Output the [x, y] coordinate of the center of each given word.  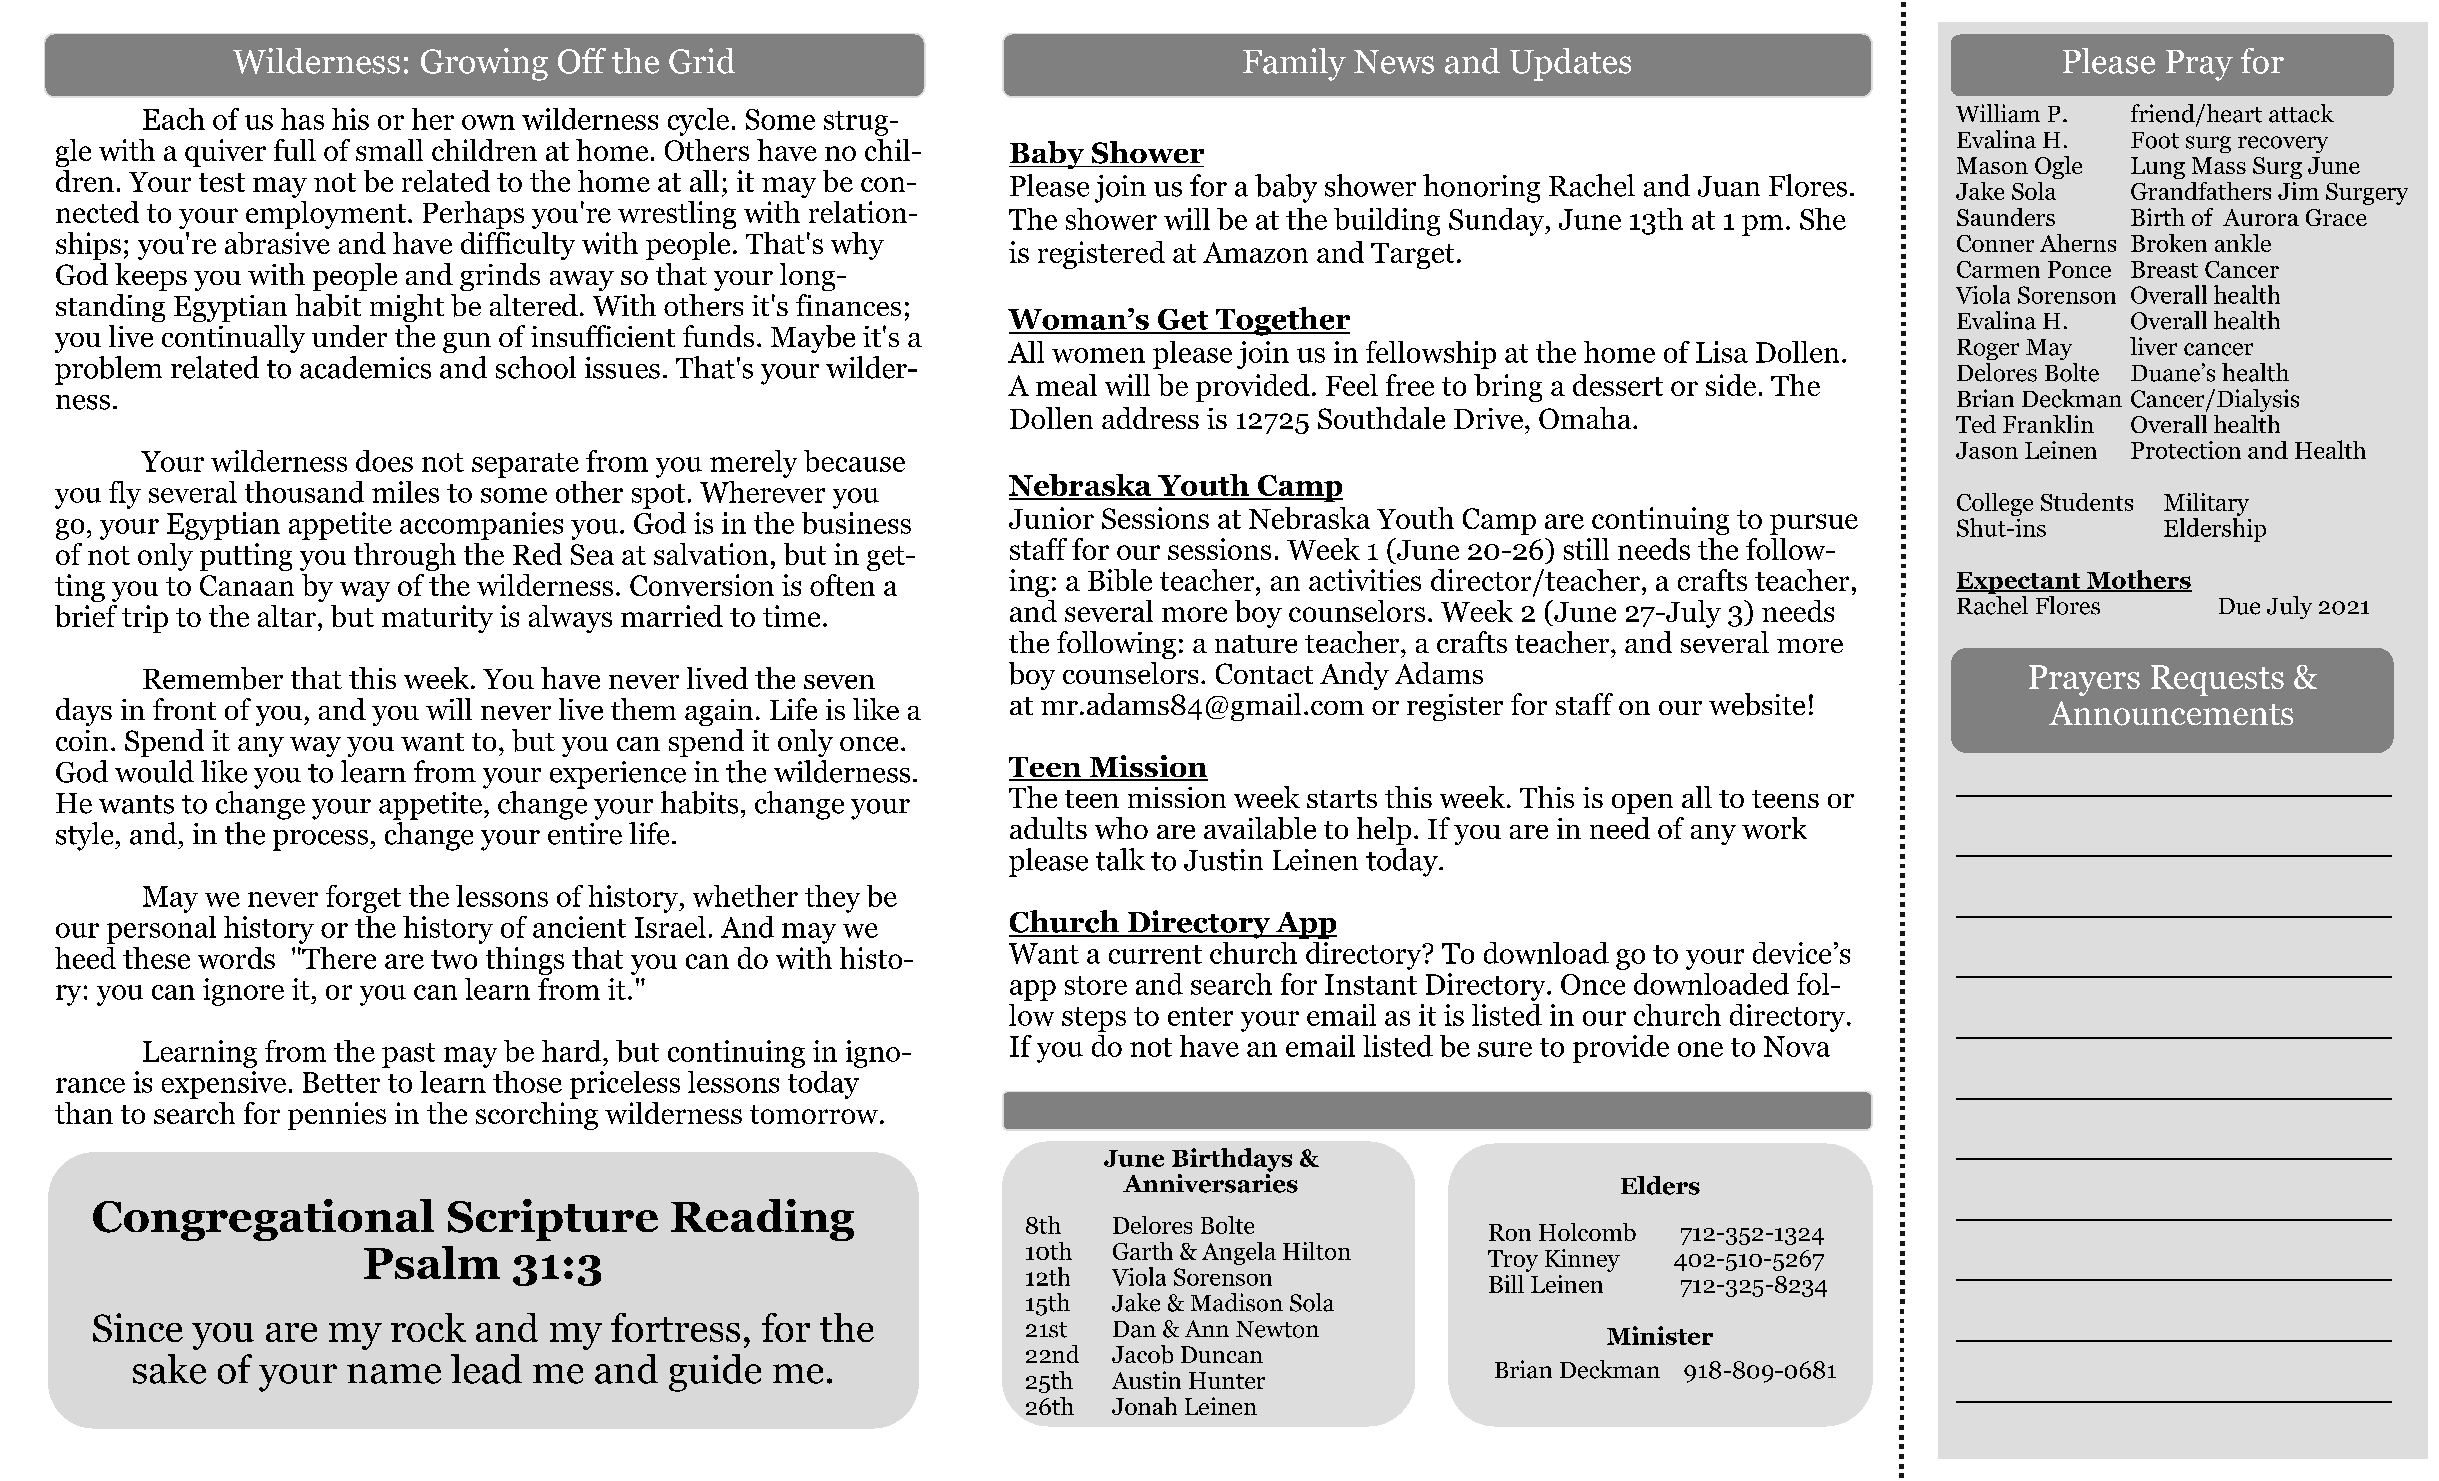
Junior [1051, 518]
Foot [2155, 140]
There [338, 958]
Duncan [1222, 1354]
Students [2087, 502]
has [302, 119]
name [394, 1374]
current [1155, 954]
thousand [304, 492]
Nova [1797, 1046]
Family [1294, 64]
